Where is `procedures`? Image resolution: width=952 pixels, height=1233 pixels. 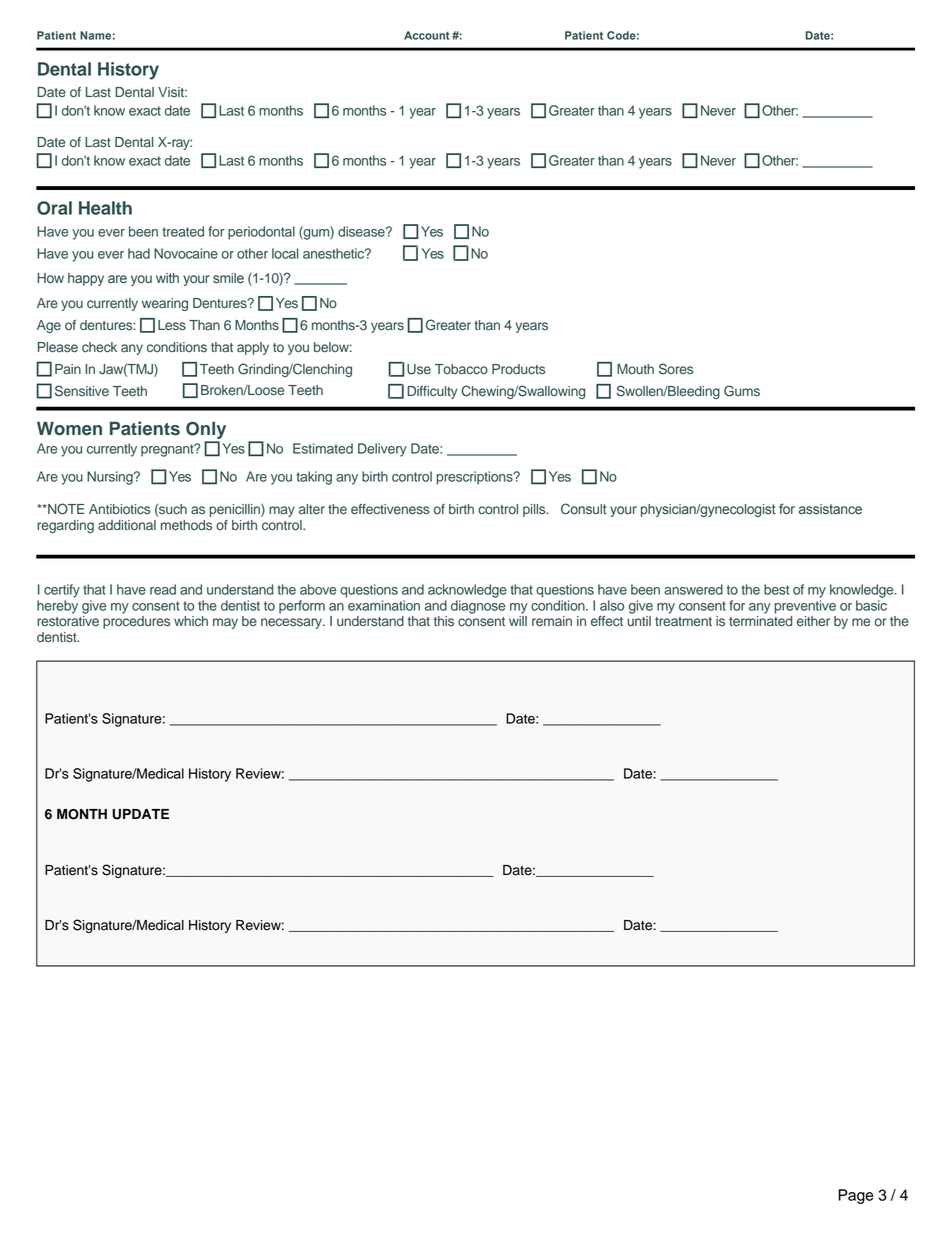 procedures is located at coordinates (136, 622).
